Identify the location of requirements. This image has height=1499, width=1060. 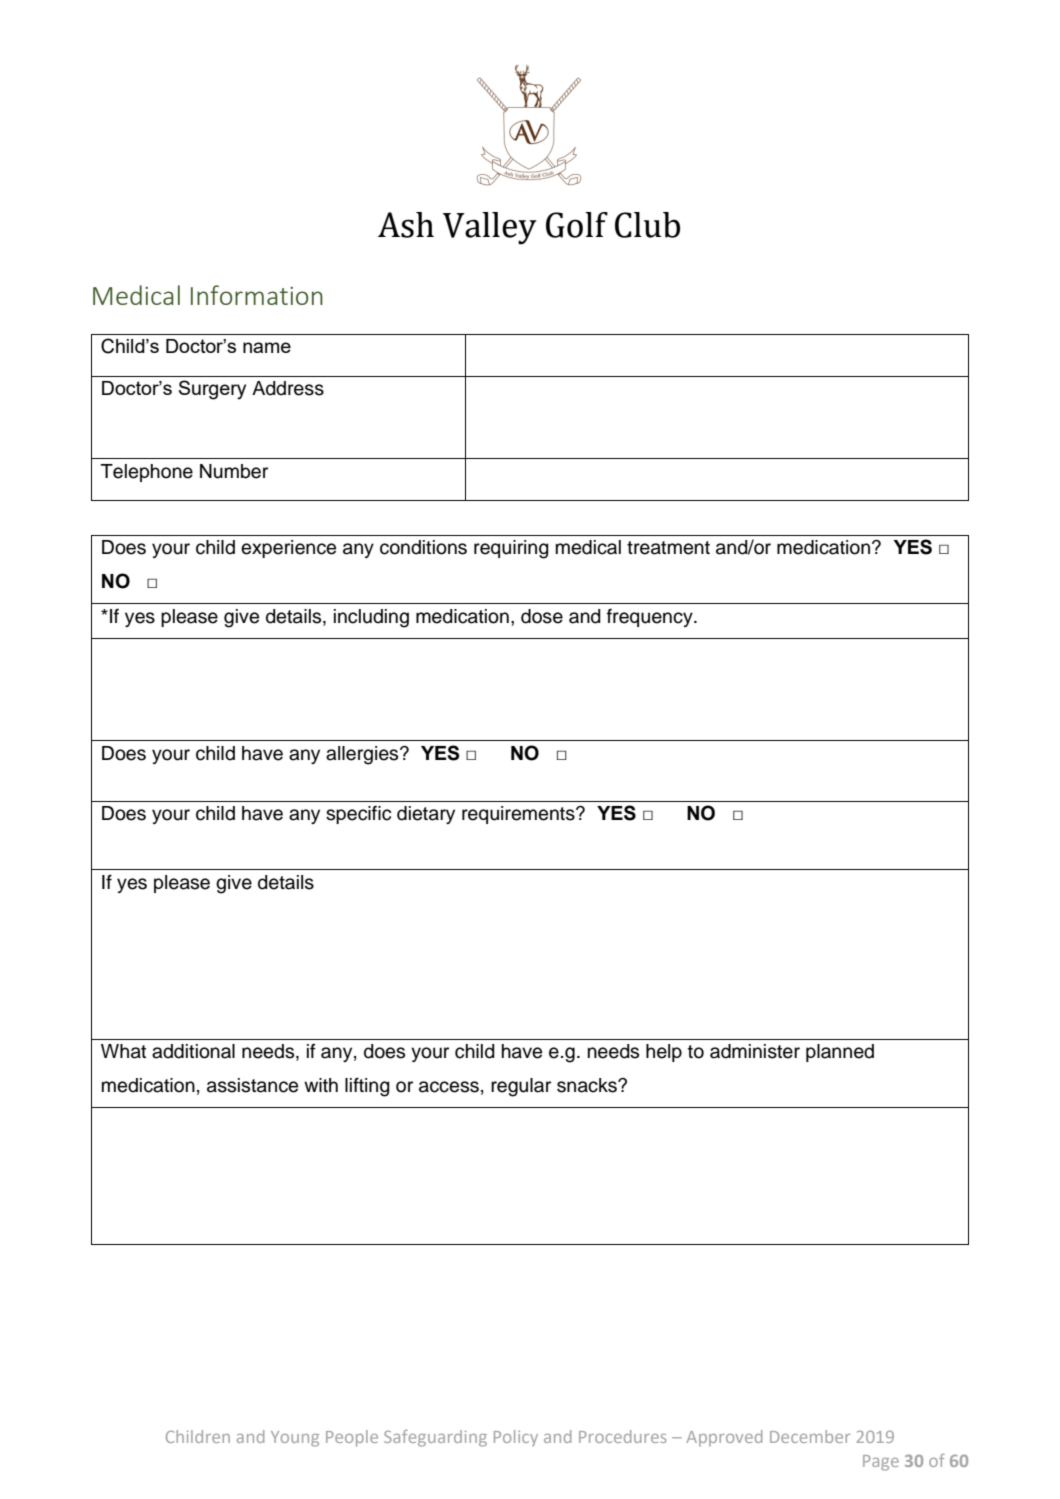
(519, 815).
